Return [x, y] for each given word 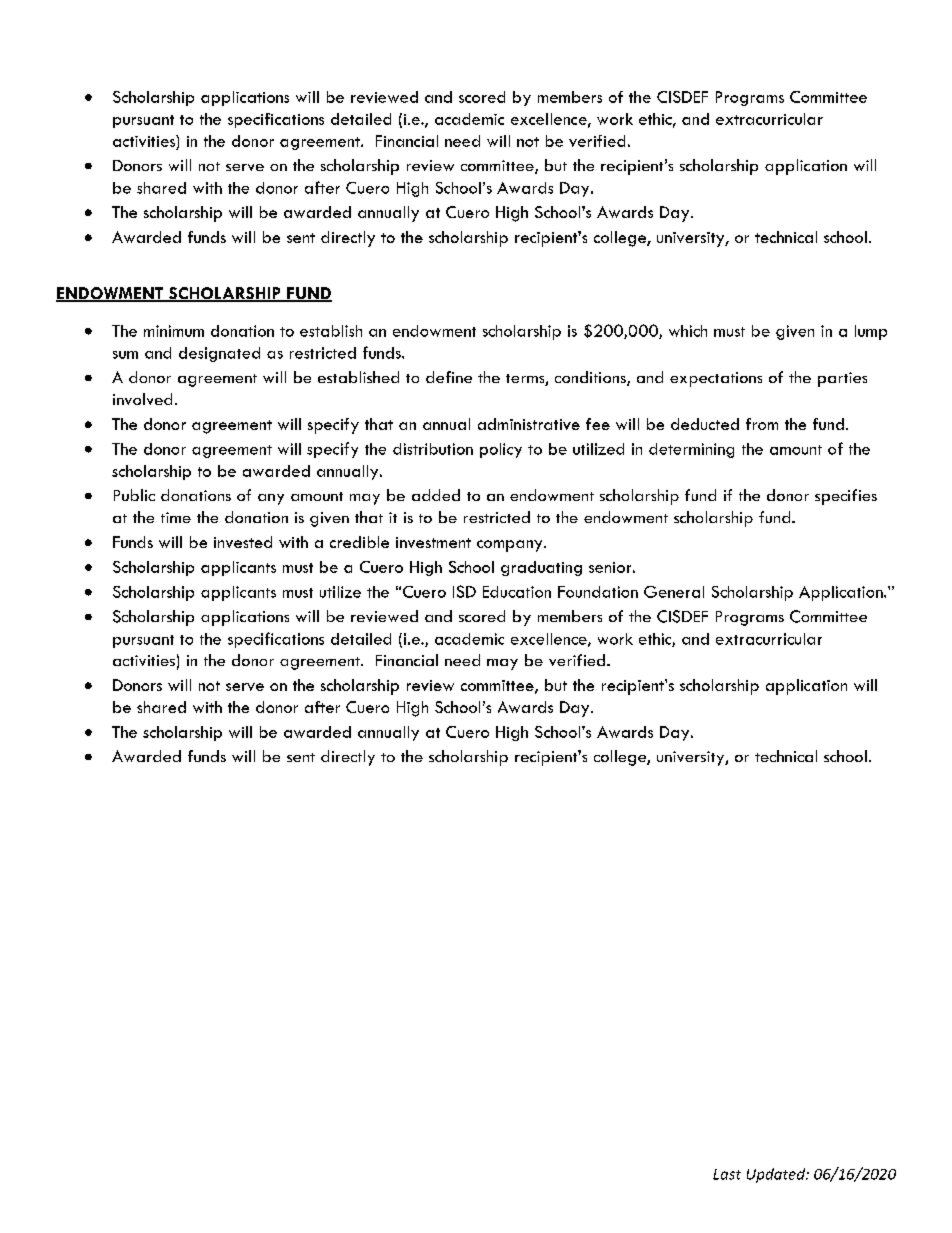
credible [359, 542]
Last [727, 1174]
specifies [846, 497]
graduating [541, 568]
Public [134, 495]
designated [219, 354]
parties [842, 379]
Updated [777, 1175]
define [449, 377]
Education [517, 592]
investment [433, 542]
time [176, 517]
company [511, 546]
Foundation [598, 592]
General [674, 592]
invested [243, 542]
